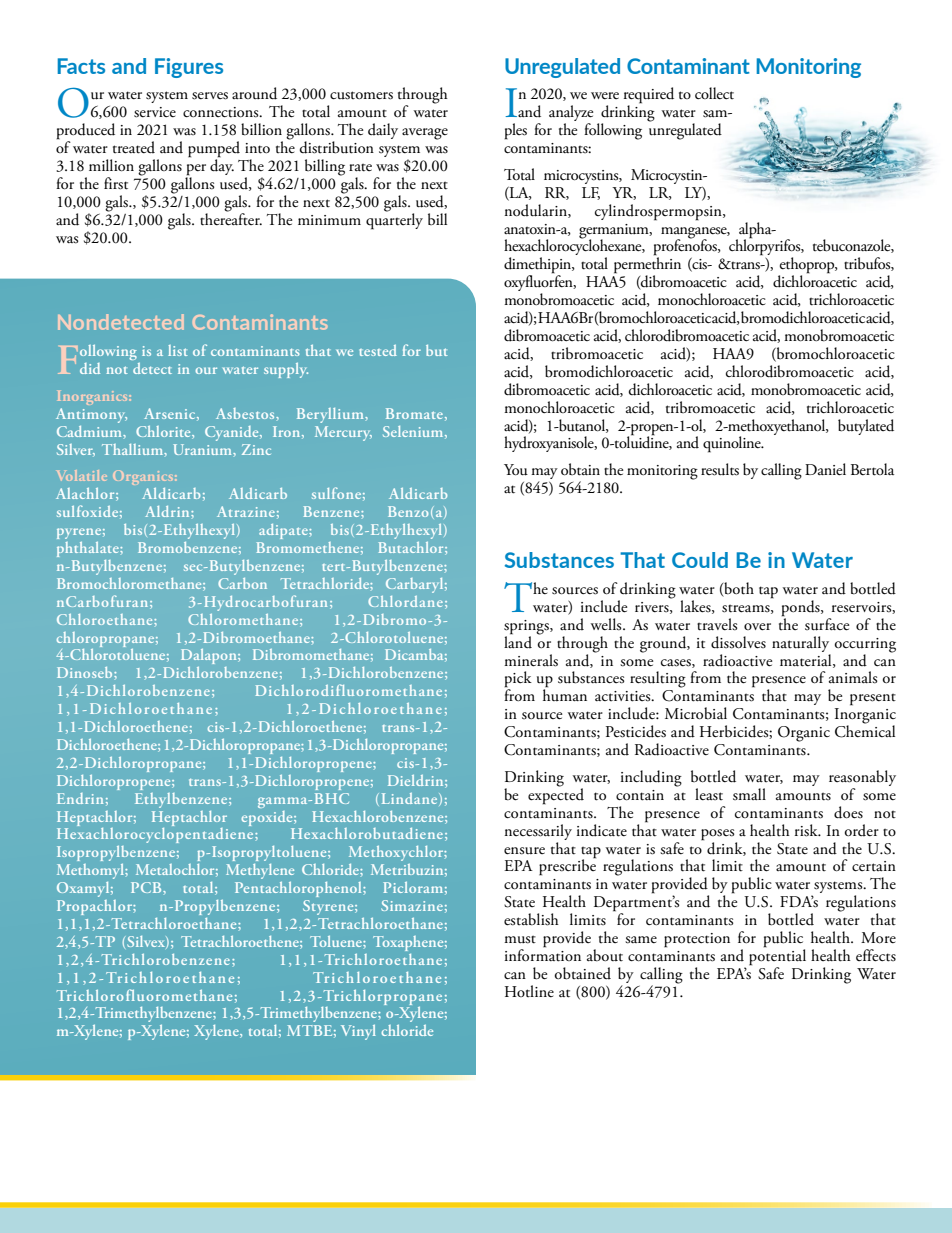  Describe the element at coordinates (700, 560) in the image. I see `Could` at that location.
